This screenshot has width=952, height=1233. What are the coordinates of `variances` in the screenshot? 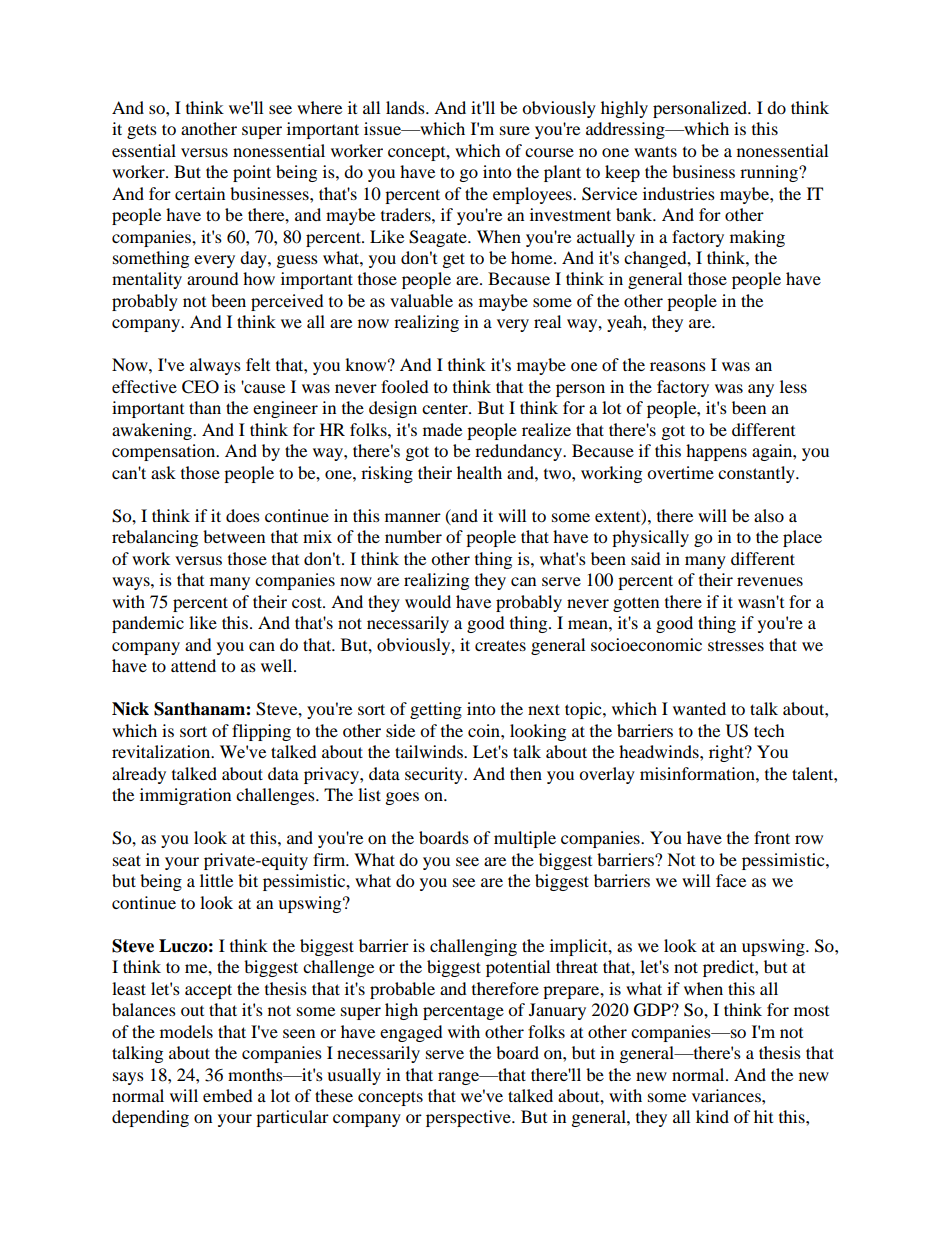 It's located at (727, 1095).
